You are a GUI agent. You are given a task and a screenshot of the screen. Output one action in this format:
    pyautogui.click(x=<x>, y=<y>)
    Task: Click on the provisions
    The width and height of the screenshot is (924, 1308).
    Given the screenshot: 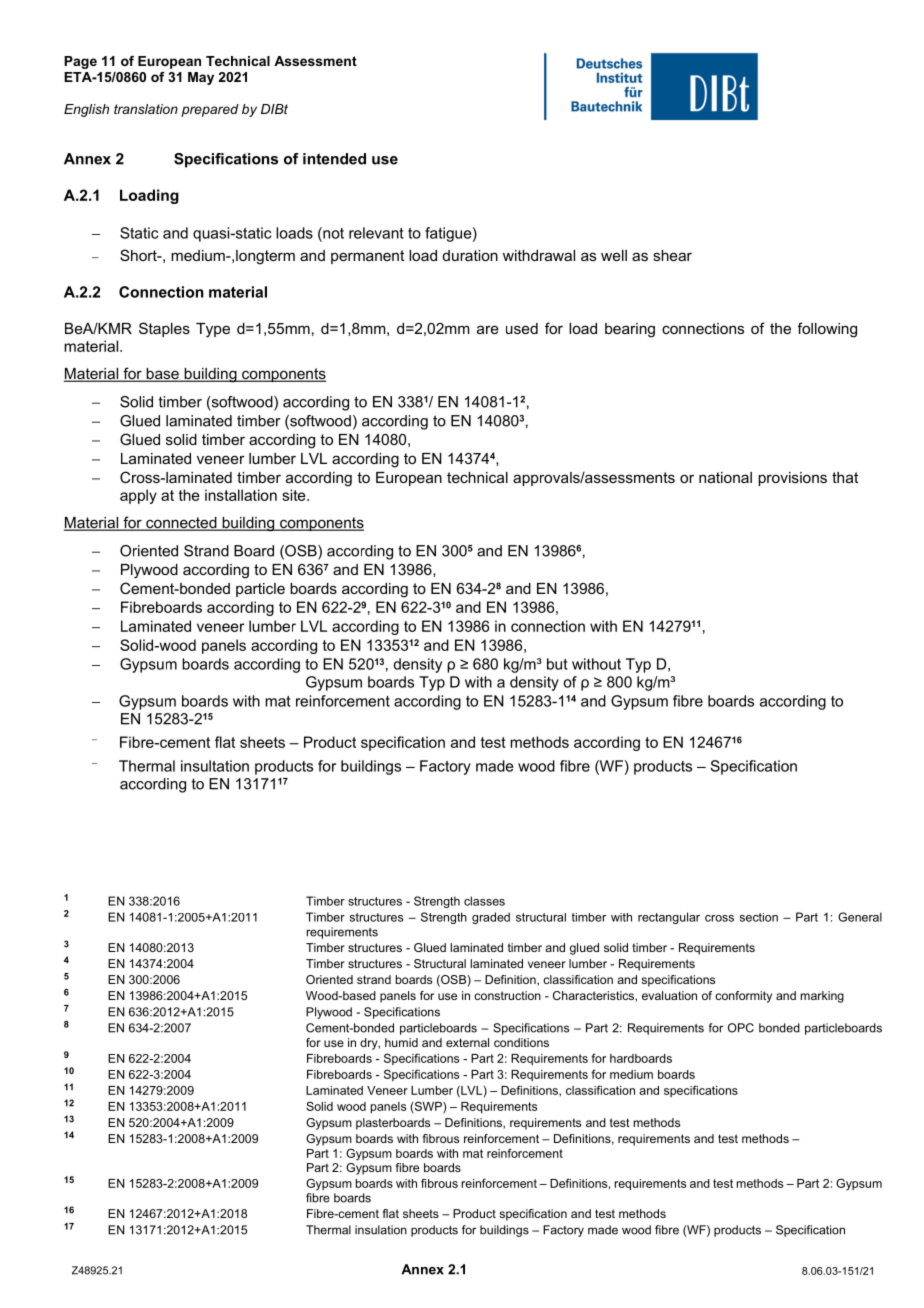 What is the action you would take?
    pyautogui.click(x=792, y=479)
